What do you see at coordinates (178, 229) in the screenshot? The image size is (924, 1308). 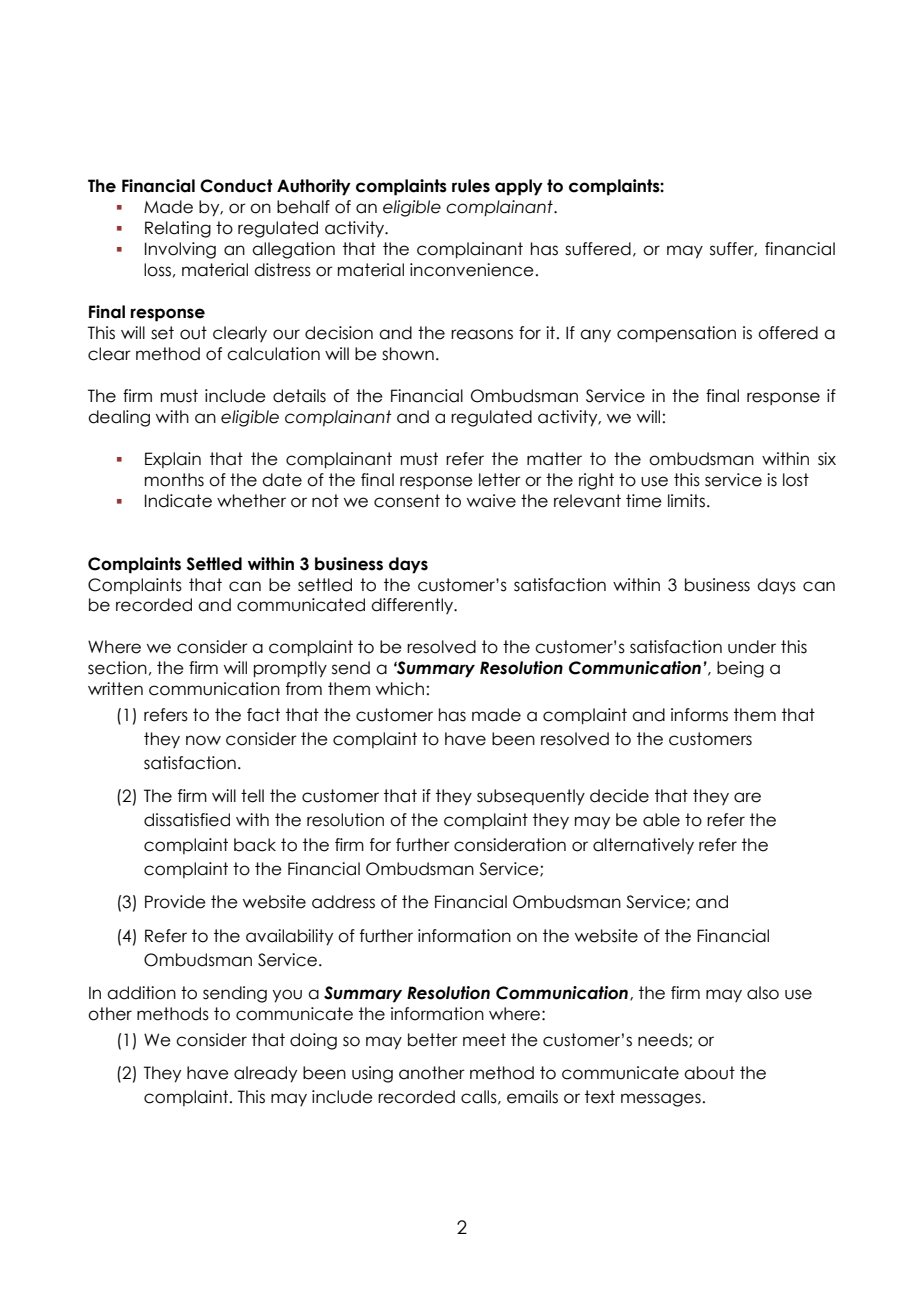 I see `Relating` at bounding box center [178, 229].
